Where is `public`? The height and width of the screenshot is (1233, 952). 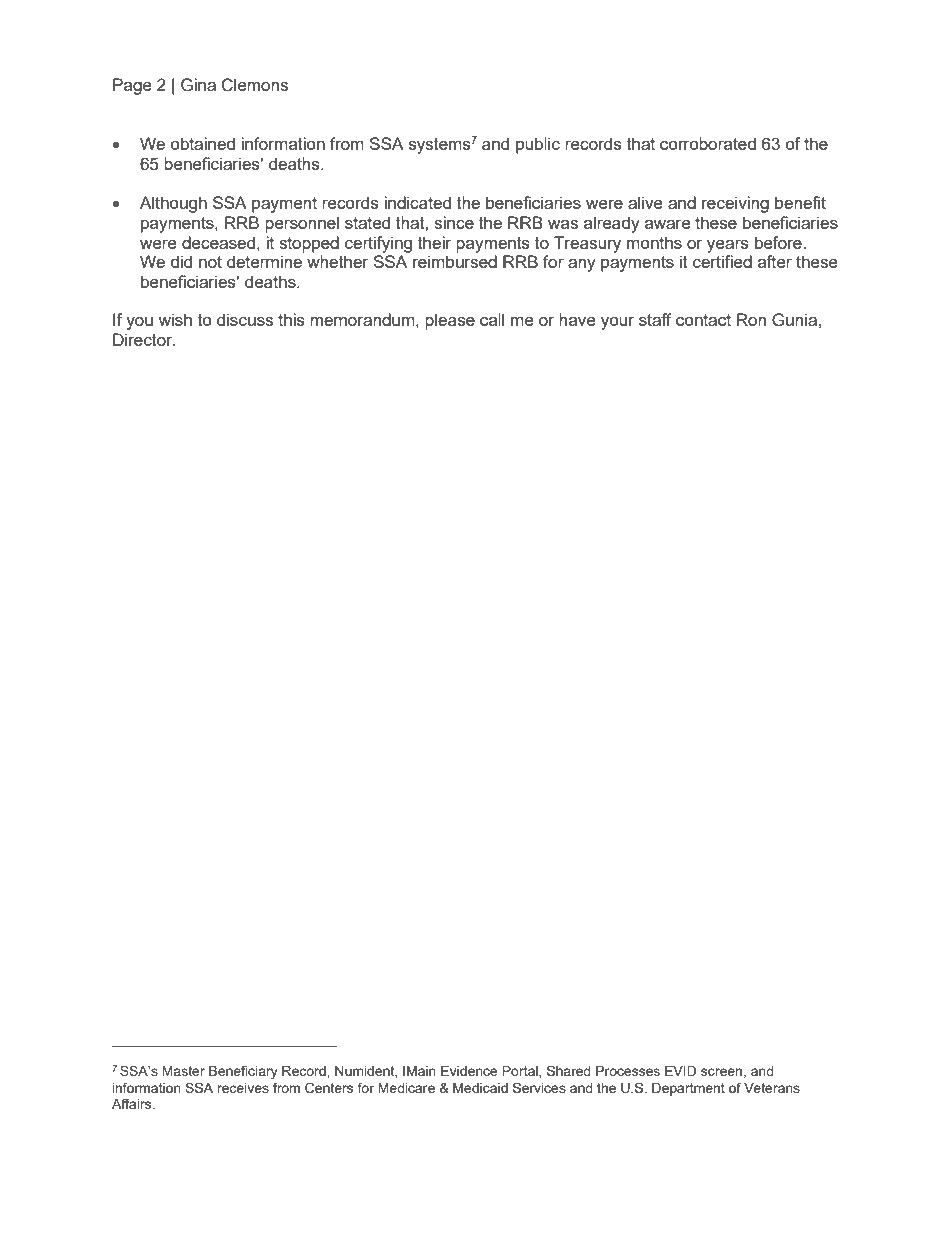 public is located at coordinates (538, 145).
